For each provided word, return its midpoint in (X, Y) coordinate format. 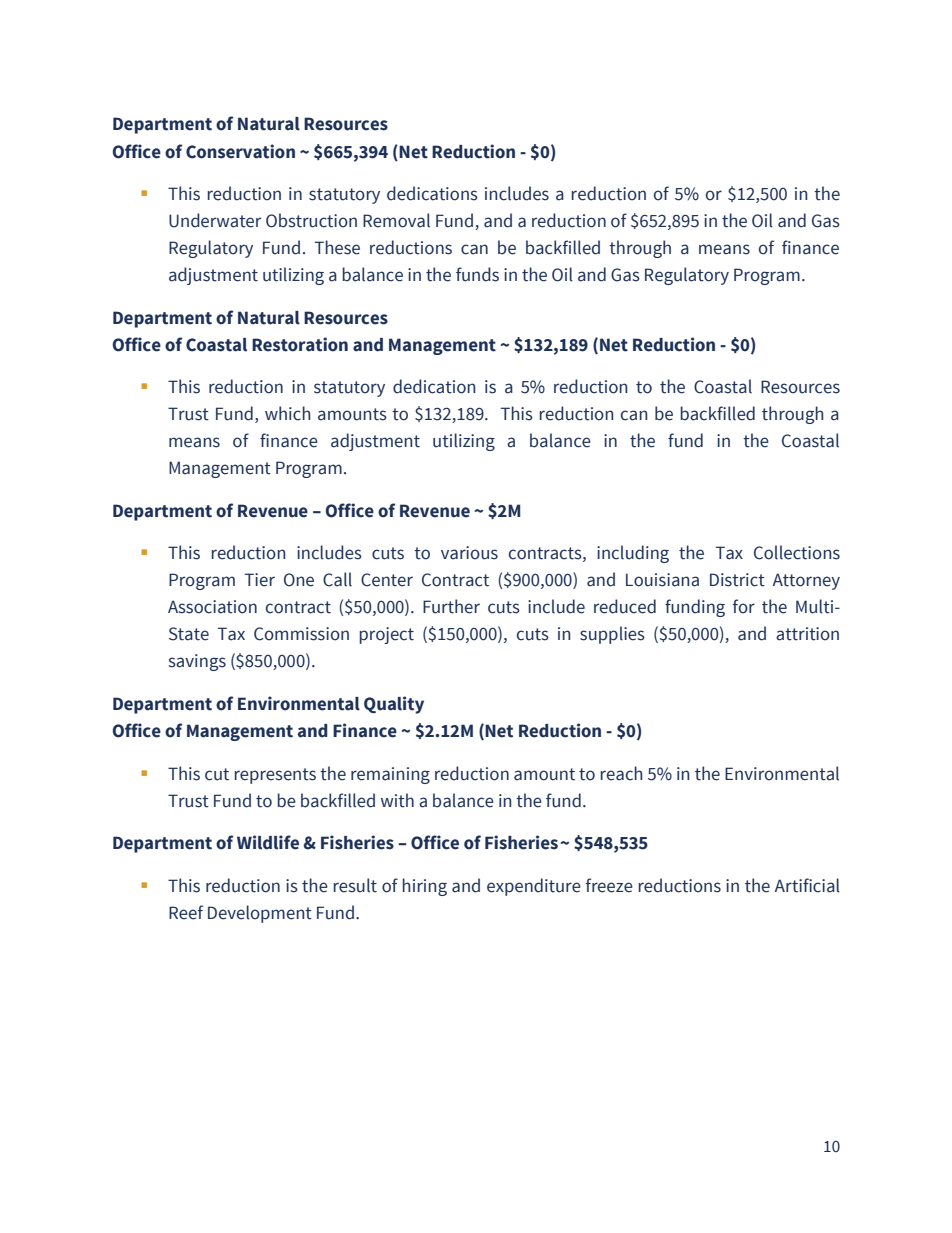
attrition (807, 634)
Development (260, 914)
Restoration (300, 344)
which (288, 413)
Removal (396, 220)
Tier (260, 580)
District (737, 580)
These (337, 247)
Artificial (807, 885)
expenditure (534, 887)
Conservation (240, 151)
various (469, 553)
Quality (394, 705)
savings (197, 662)
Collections (797, 552)
